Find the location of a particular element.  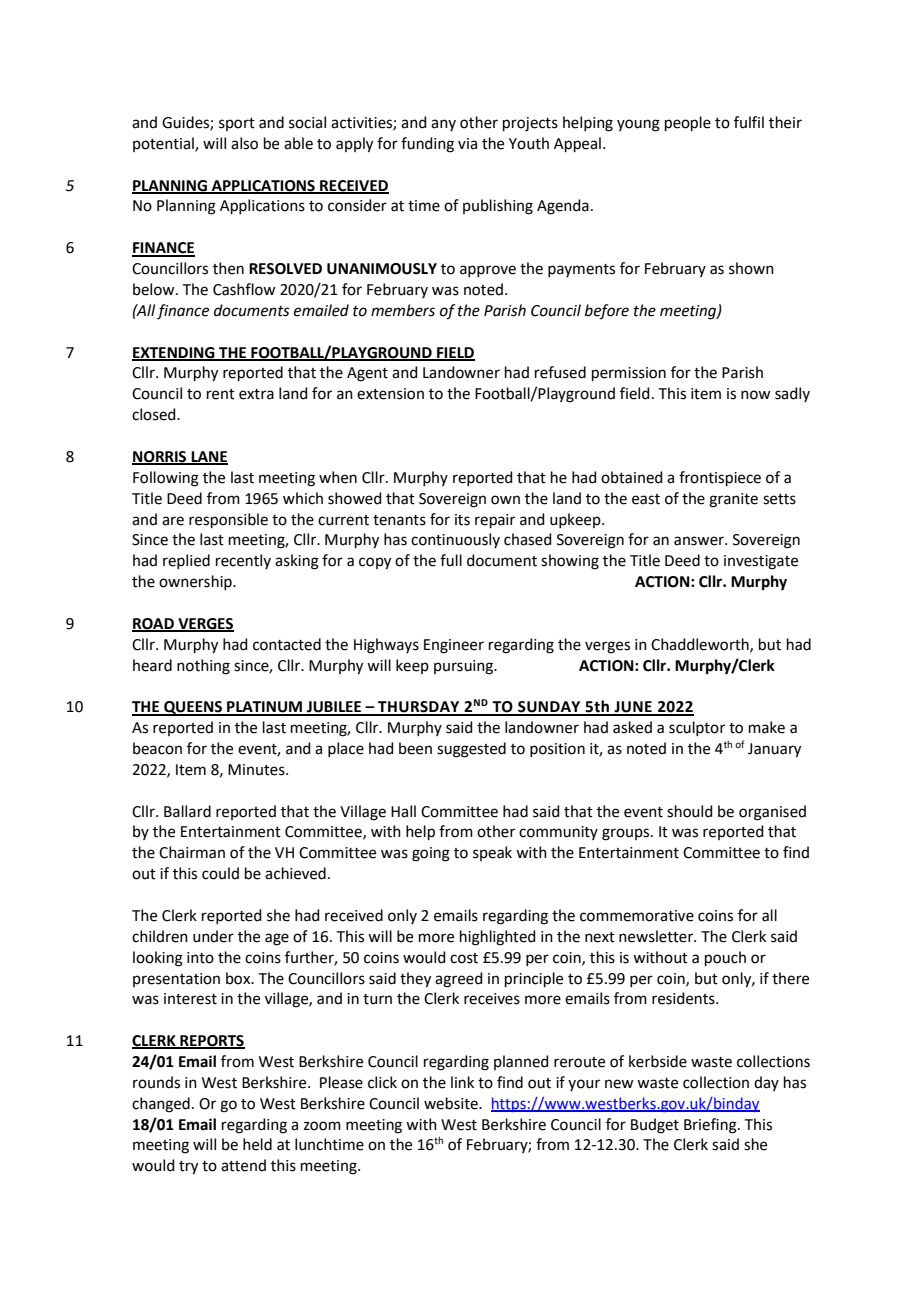

Ballard is located at coordinates (187, 811).
